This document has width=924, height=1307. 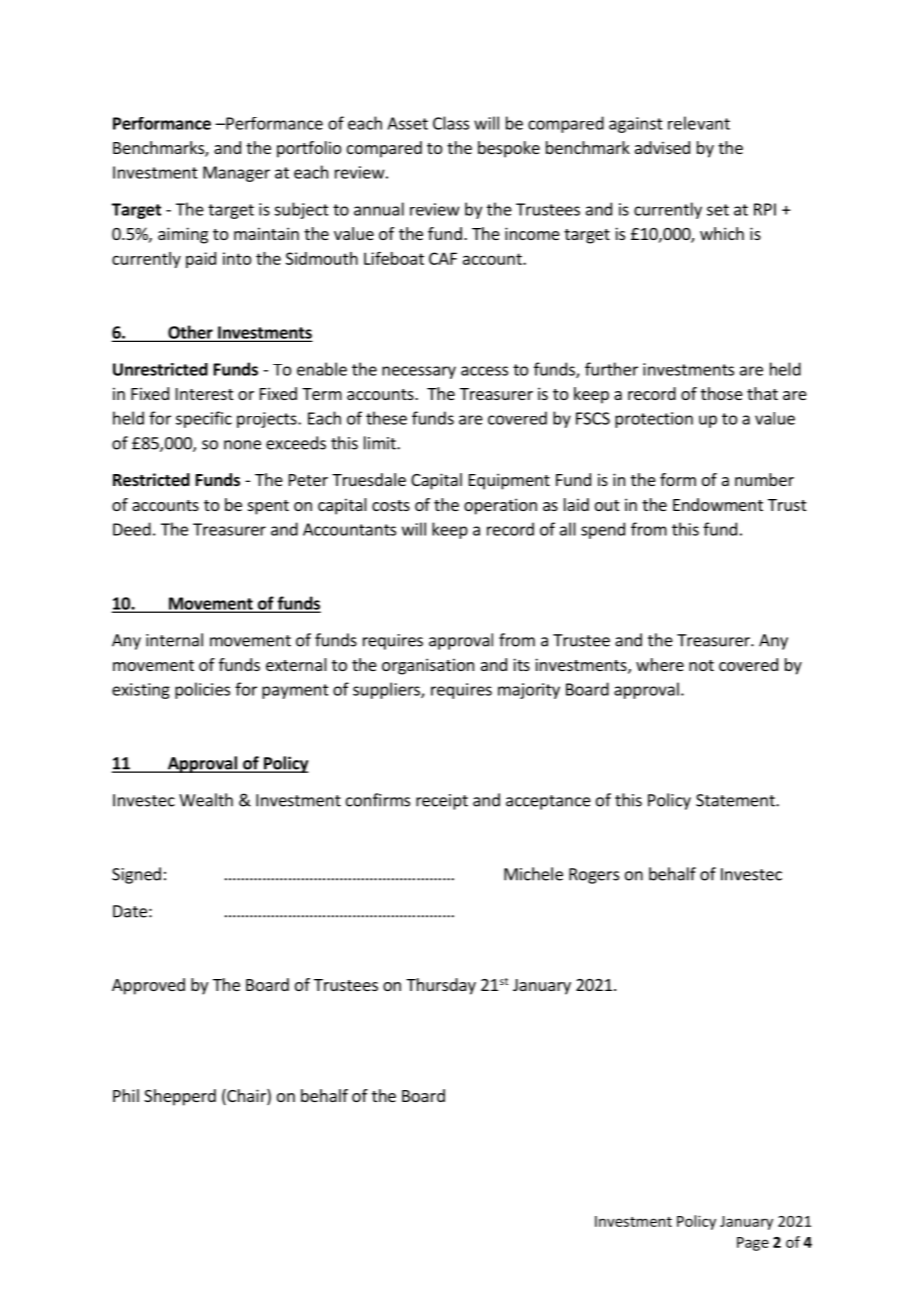 I want to click on specific, so click(x=204, y=419).
